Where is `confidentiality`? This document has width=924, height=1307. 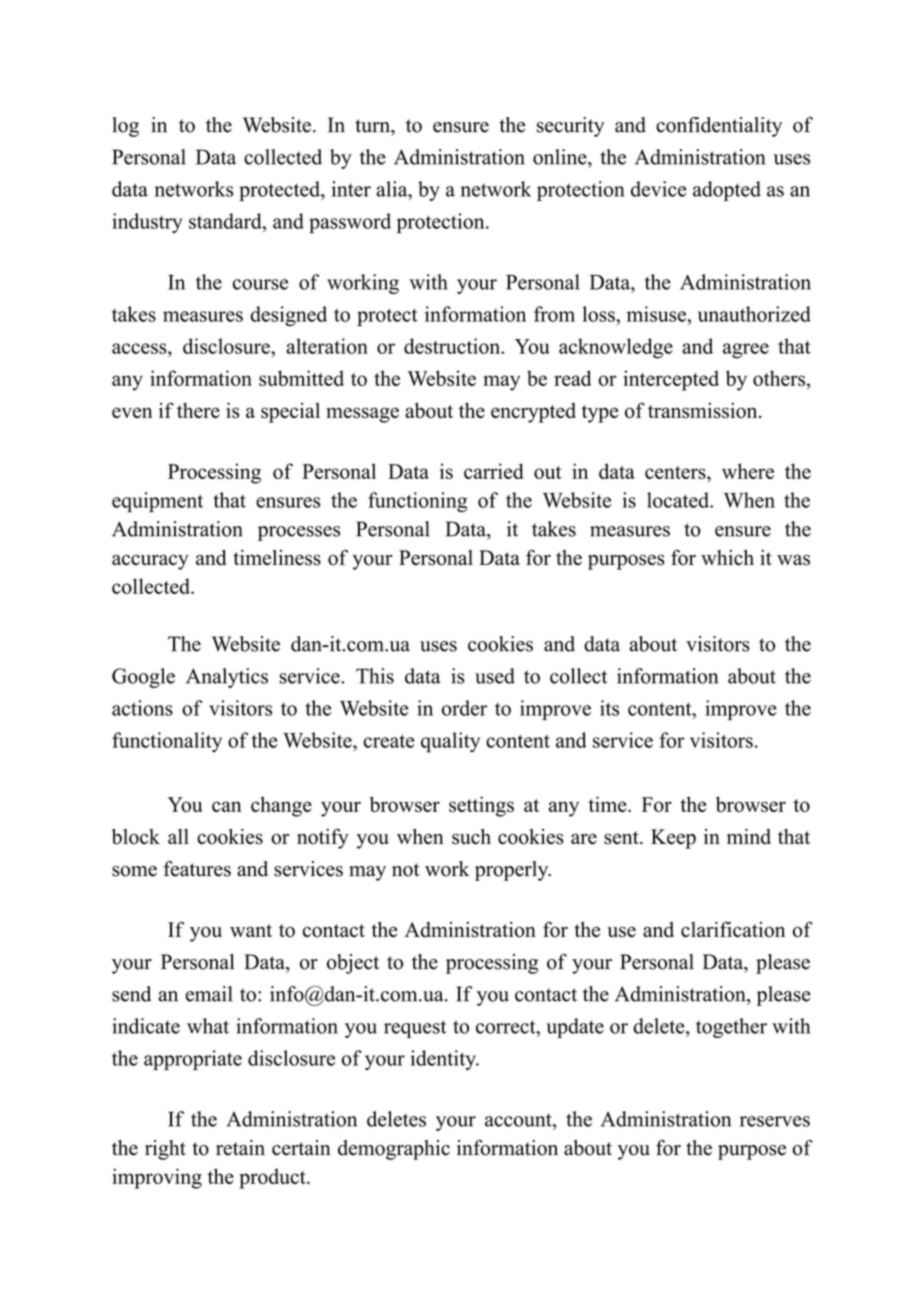
confidentiality is located at coordinates (719, 127).
